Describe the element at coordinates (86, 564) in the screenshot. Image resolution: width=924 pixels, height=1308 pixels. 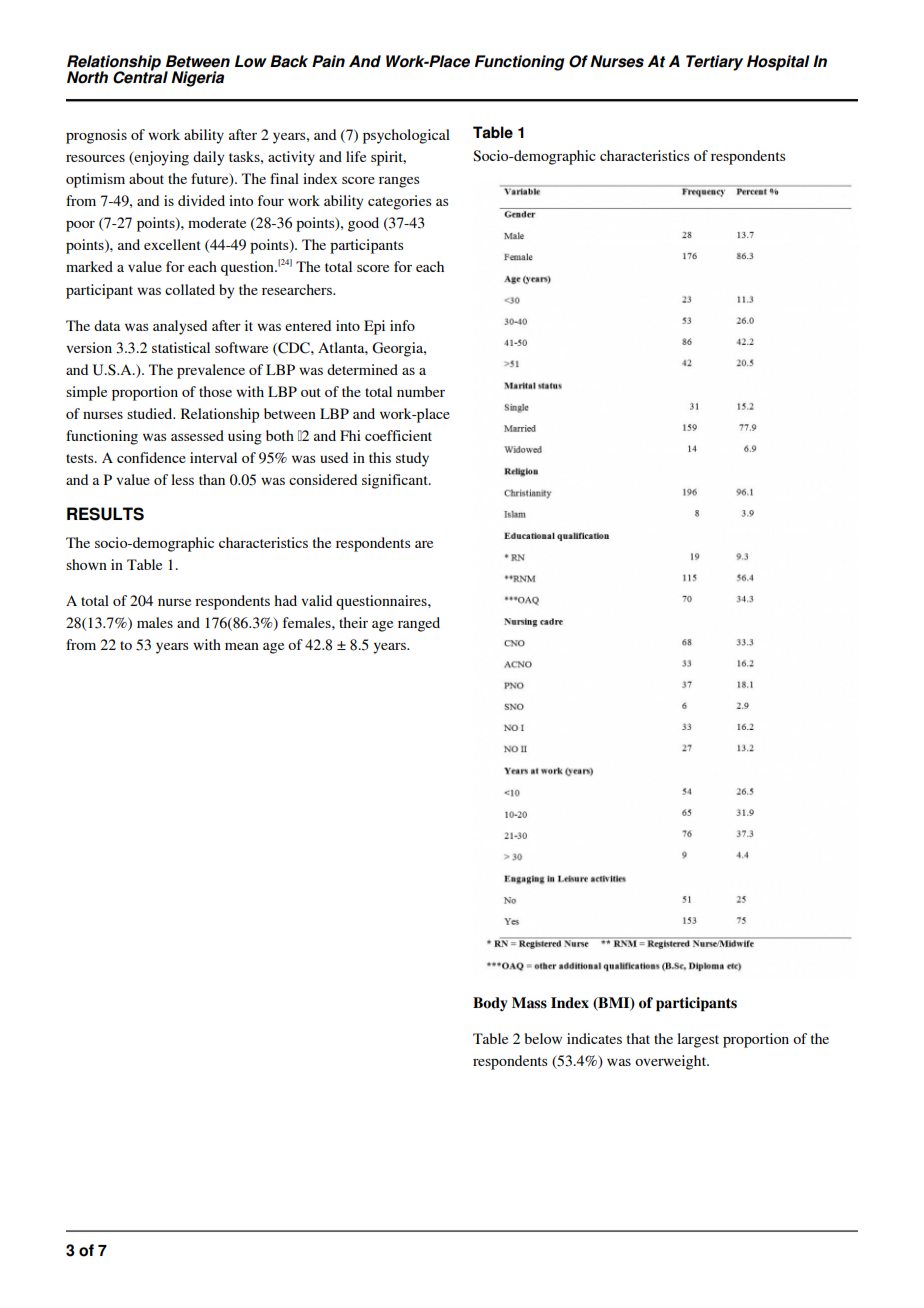
I see `shown` at that location.
